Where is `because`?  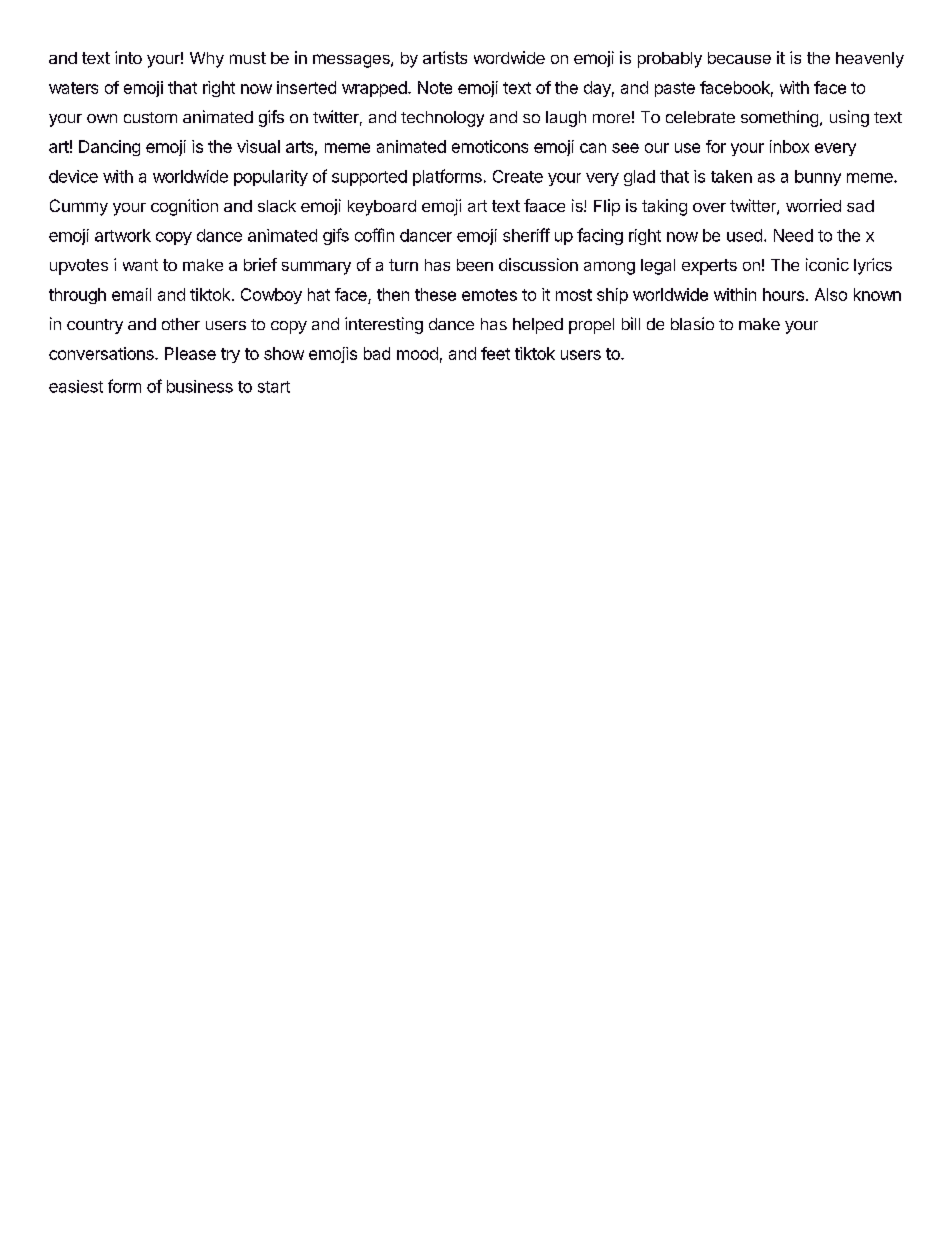 because is located at coordinates (739, 58).
